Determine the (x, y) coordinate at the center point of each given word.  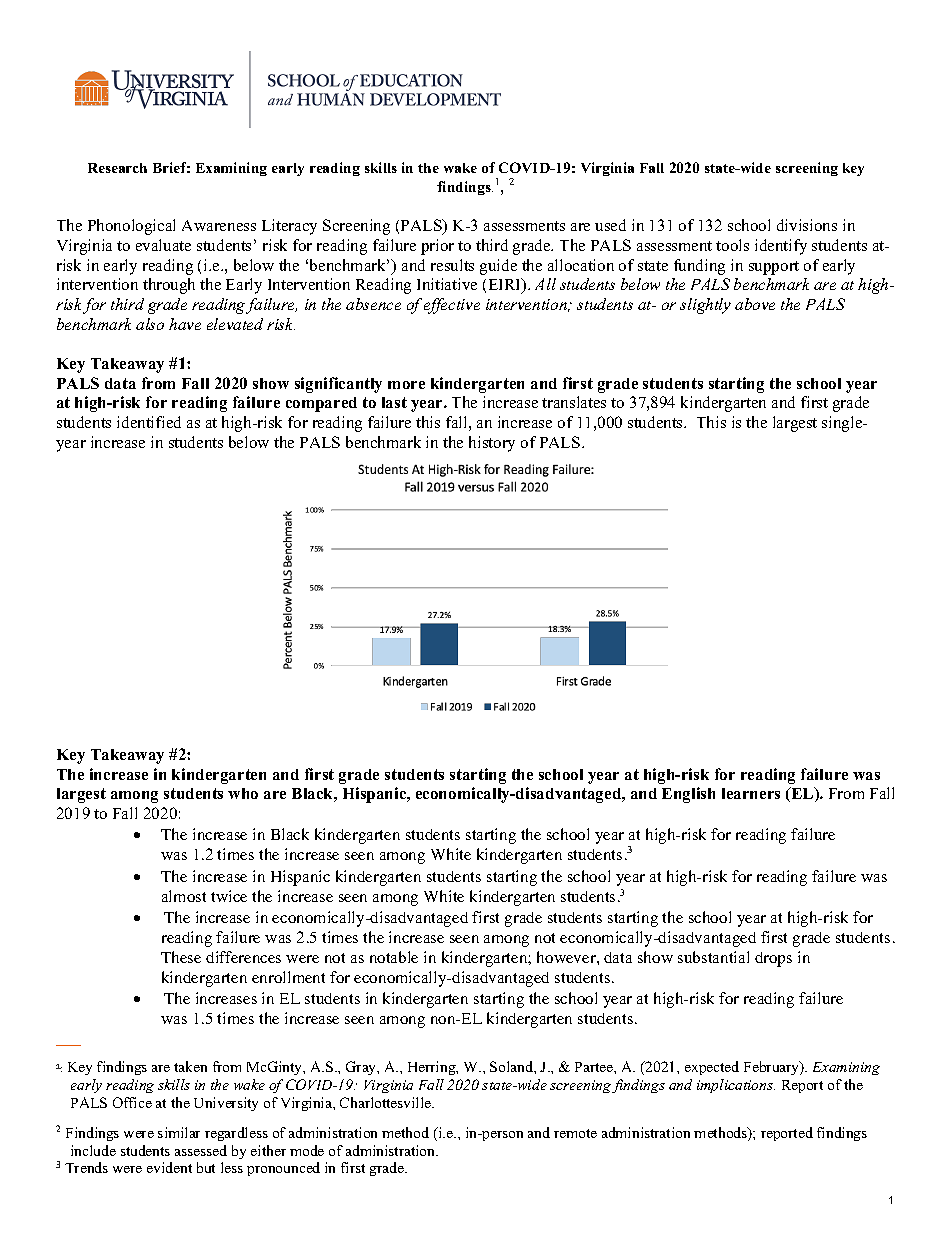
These (181, 957)
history (492, 444)
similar (179, 1132)
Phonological (131, 227)
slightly (705, 306)
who (243, 793)
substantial (713, 957)
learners (751, 793)
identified (149, 422)
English (688, 795)
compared (321, 404)
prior (437, 247)
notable (394, 957)
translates (574, 402)
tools (732, 245)
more (406, 385)
